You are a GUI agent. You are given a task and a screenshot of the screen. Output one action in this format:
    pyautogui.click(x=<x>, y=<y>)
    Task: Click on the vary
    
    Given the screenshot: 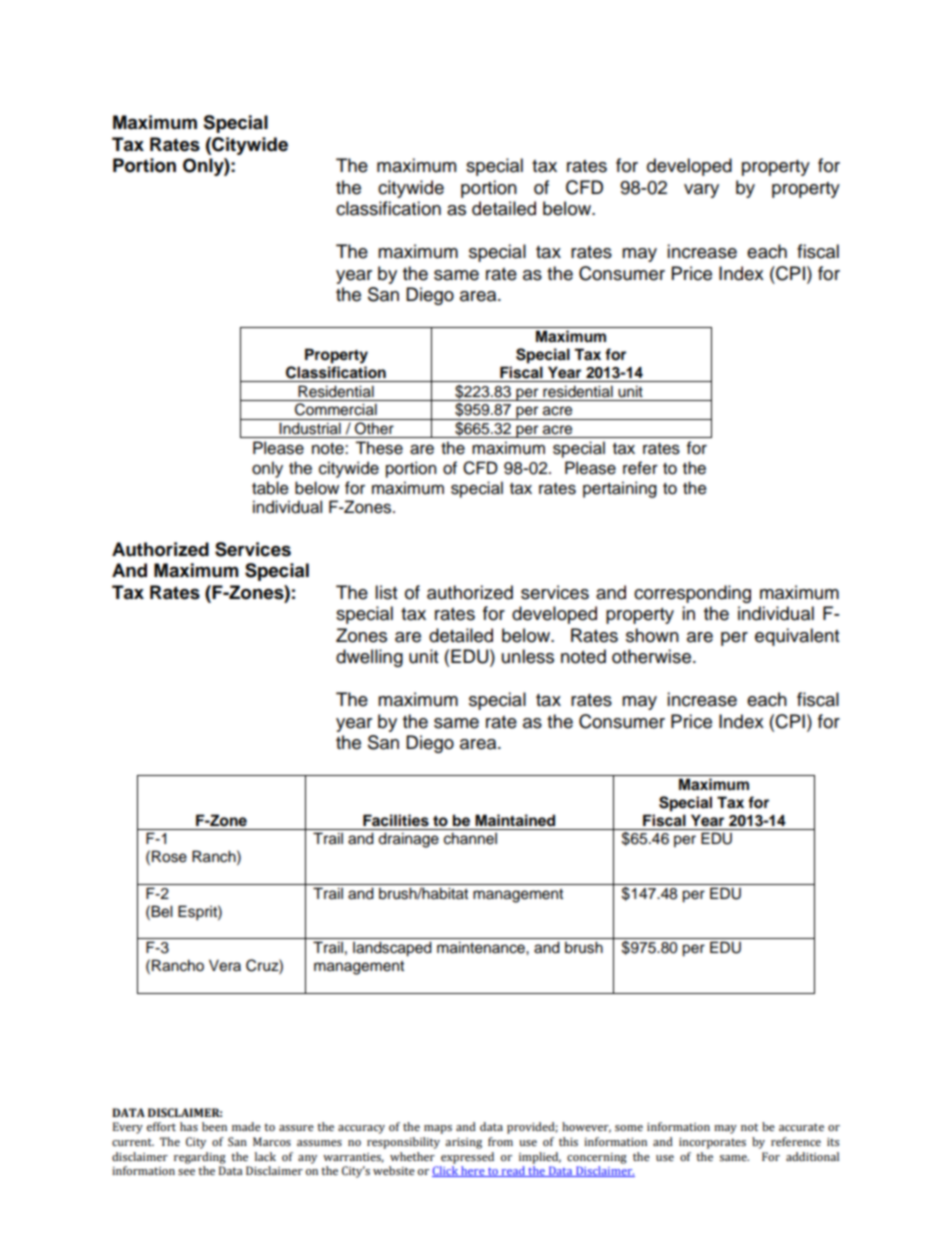 What is the action you would take?
    pyautogui.click(x=701, y=191)
